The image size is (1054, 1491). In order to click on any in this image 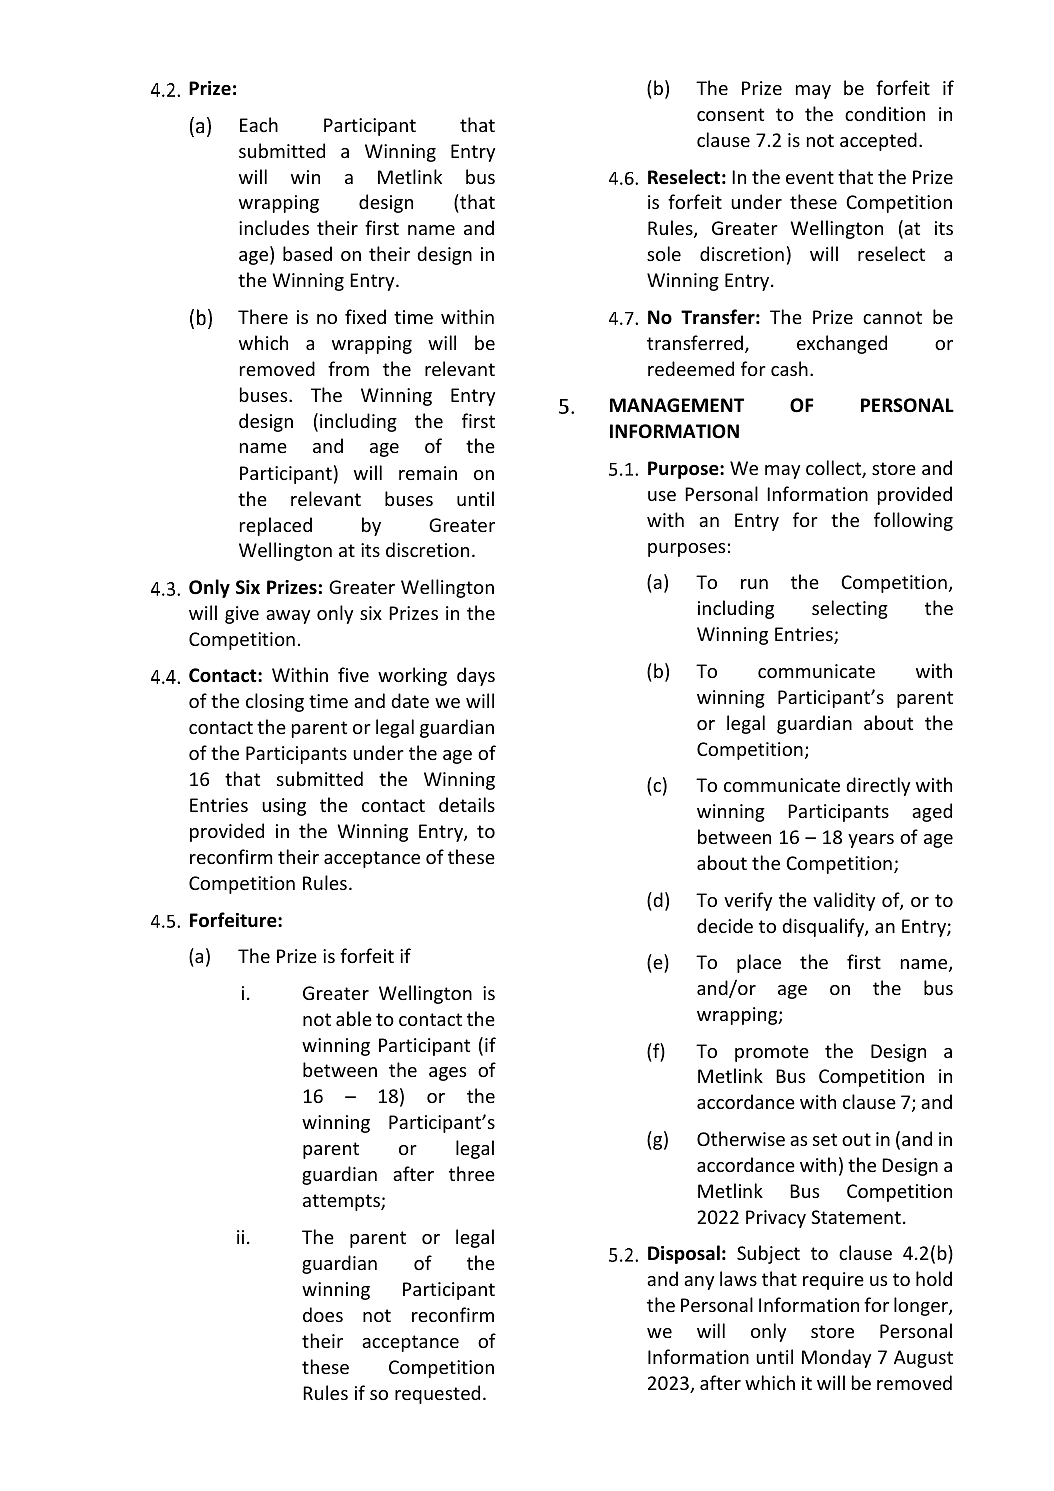, I will do `click(699, 1283)`.
